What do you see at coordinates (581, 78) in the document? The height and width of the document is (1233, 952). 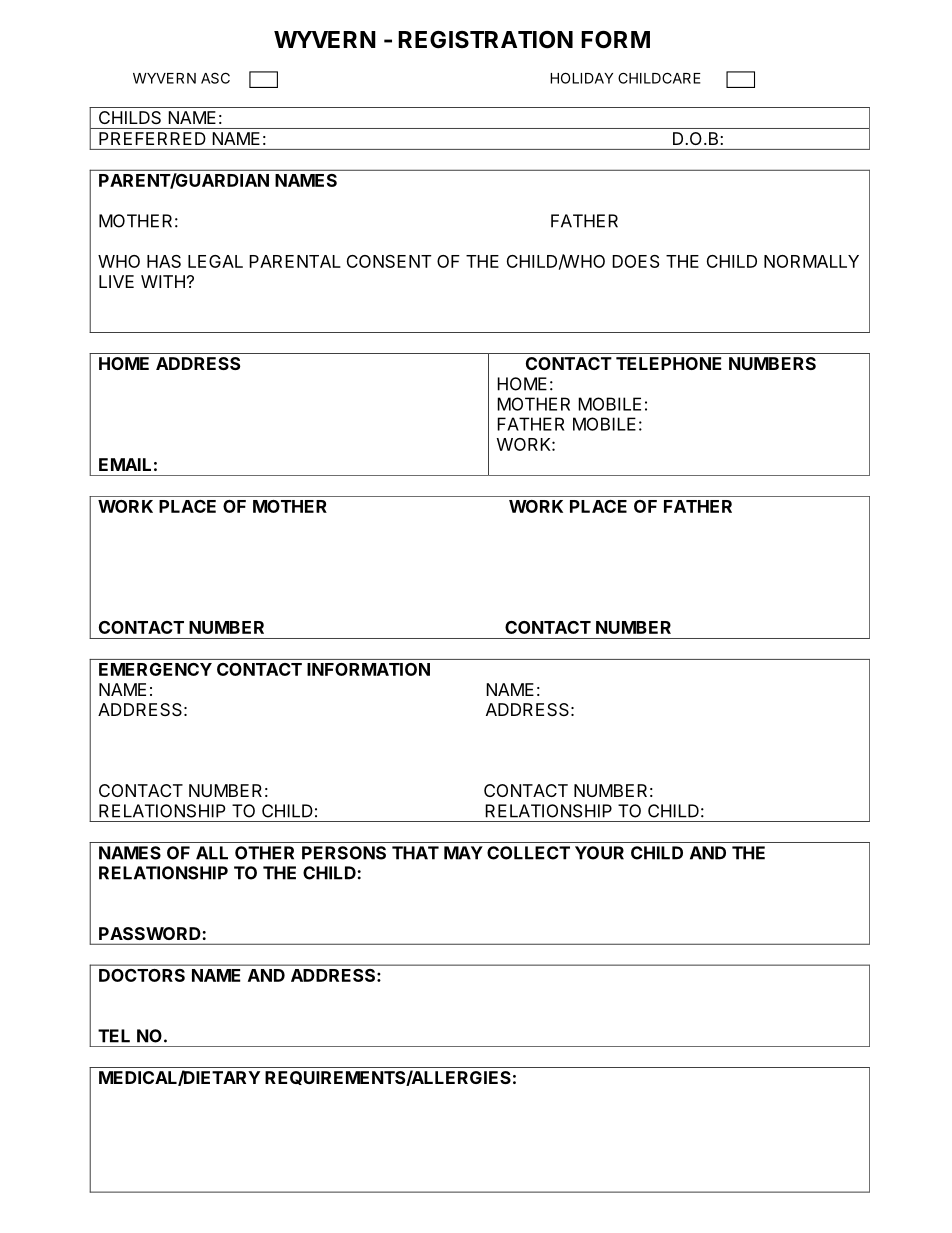 I see `HOLIDAY` at bounding box center [581, 78].
